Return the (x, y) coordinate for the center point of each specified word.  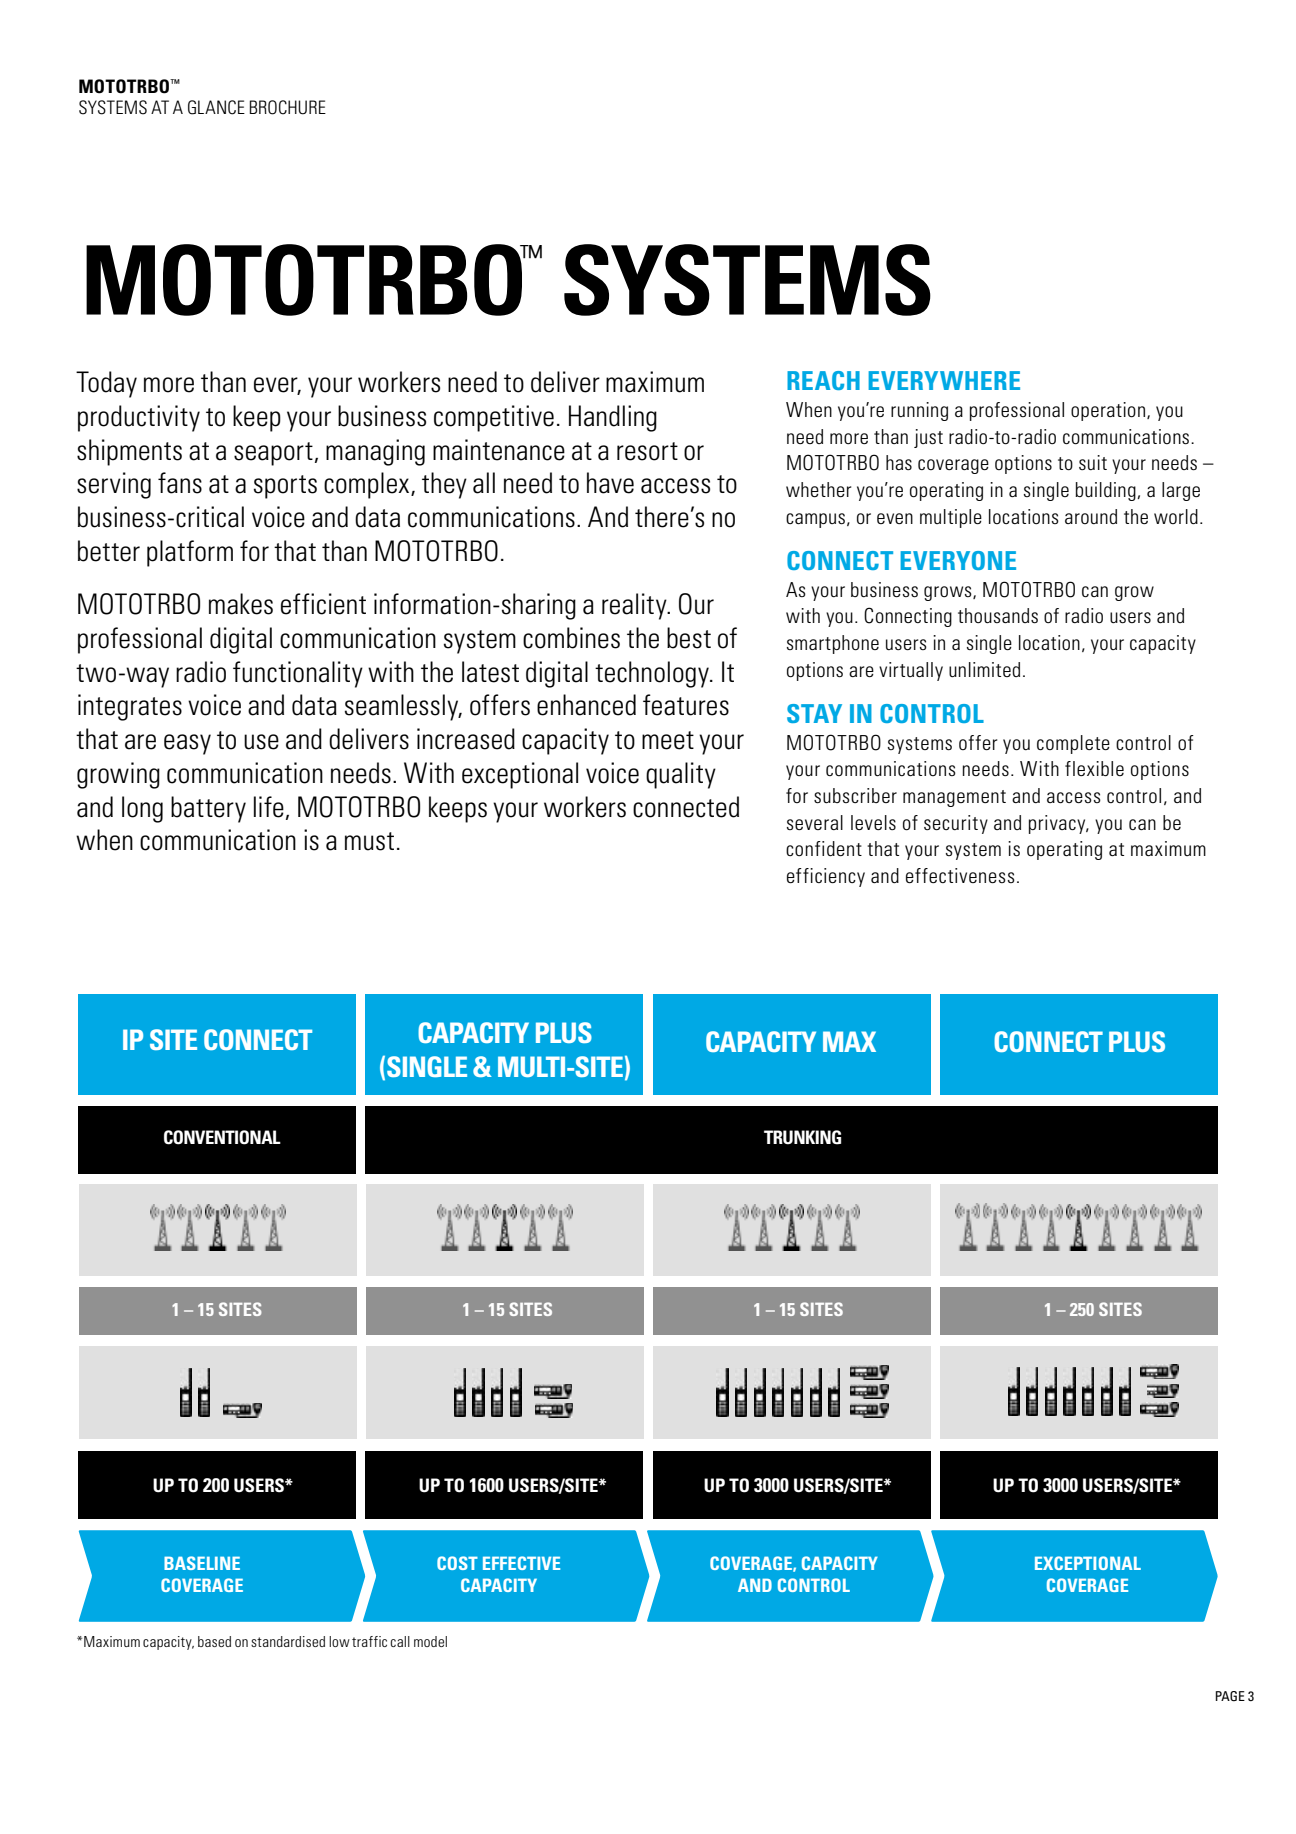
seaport (273, 454)
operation (1108, 411)
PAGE (1230, 1696)
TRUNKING (802, 1137)
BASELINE (202, 1563)
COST (457, 1563)
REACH (823, 380)
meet (668, 740)
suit (1093, 462)
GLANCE (216, 107)
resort (647, 451)
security (956, 824)
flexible (1094, 768)
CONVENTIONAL (222, 1137)
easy (187, 744)
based (214, 1641)
